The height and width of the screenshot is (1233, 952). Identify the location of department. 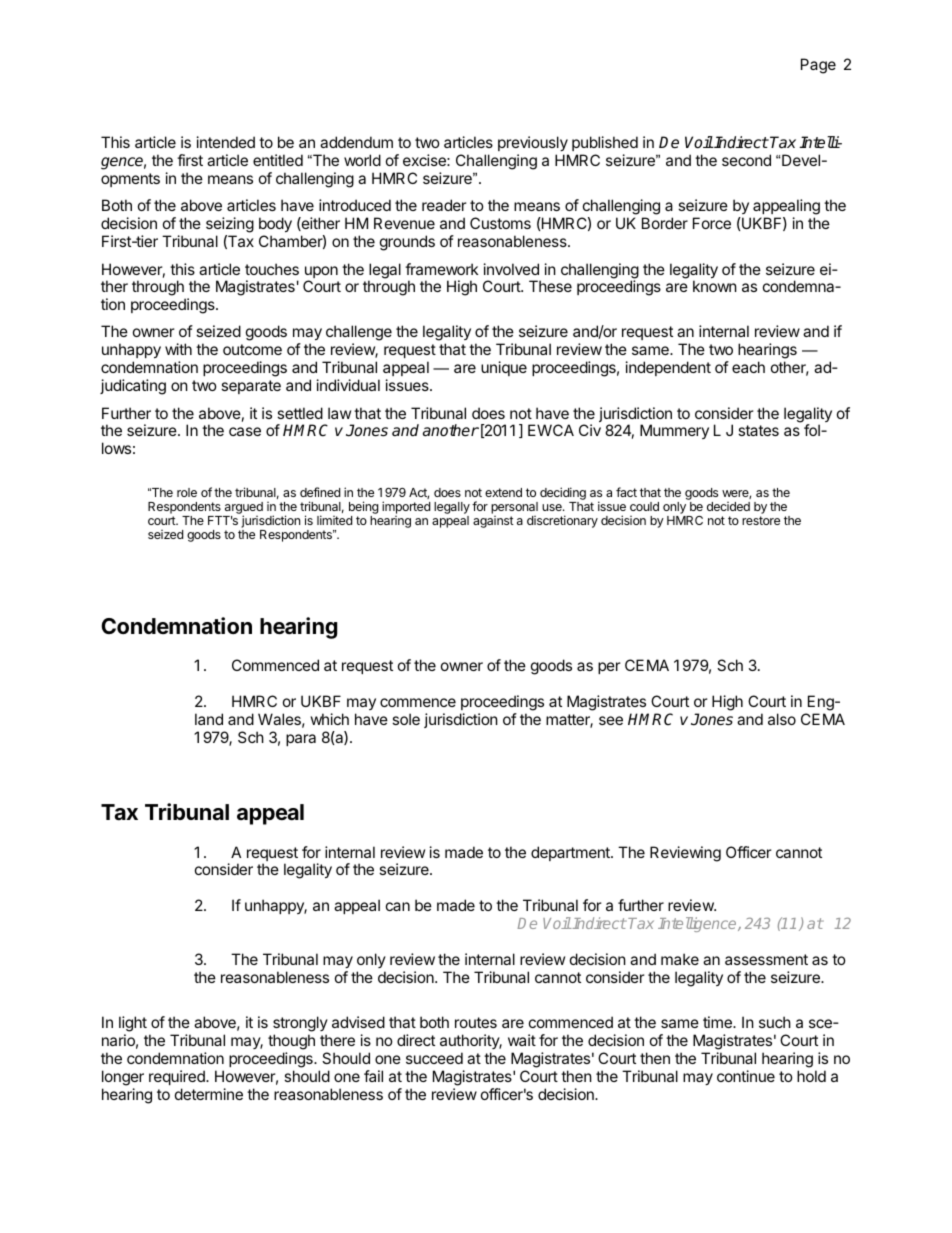
(571, 853).
